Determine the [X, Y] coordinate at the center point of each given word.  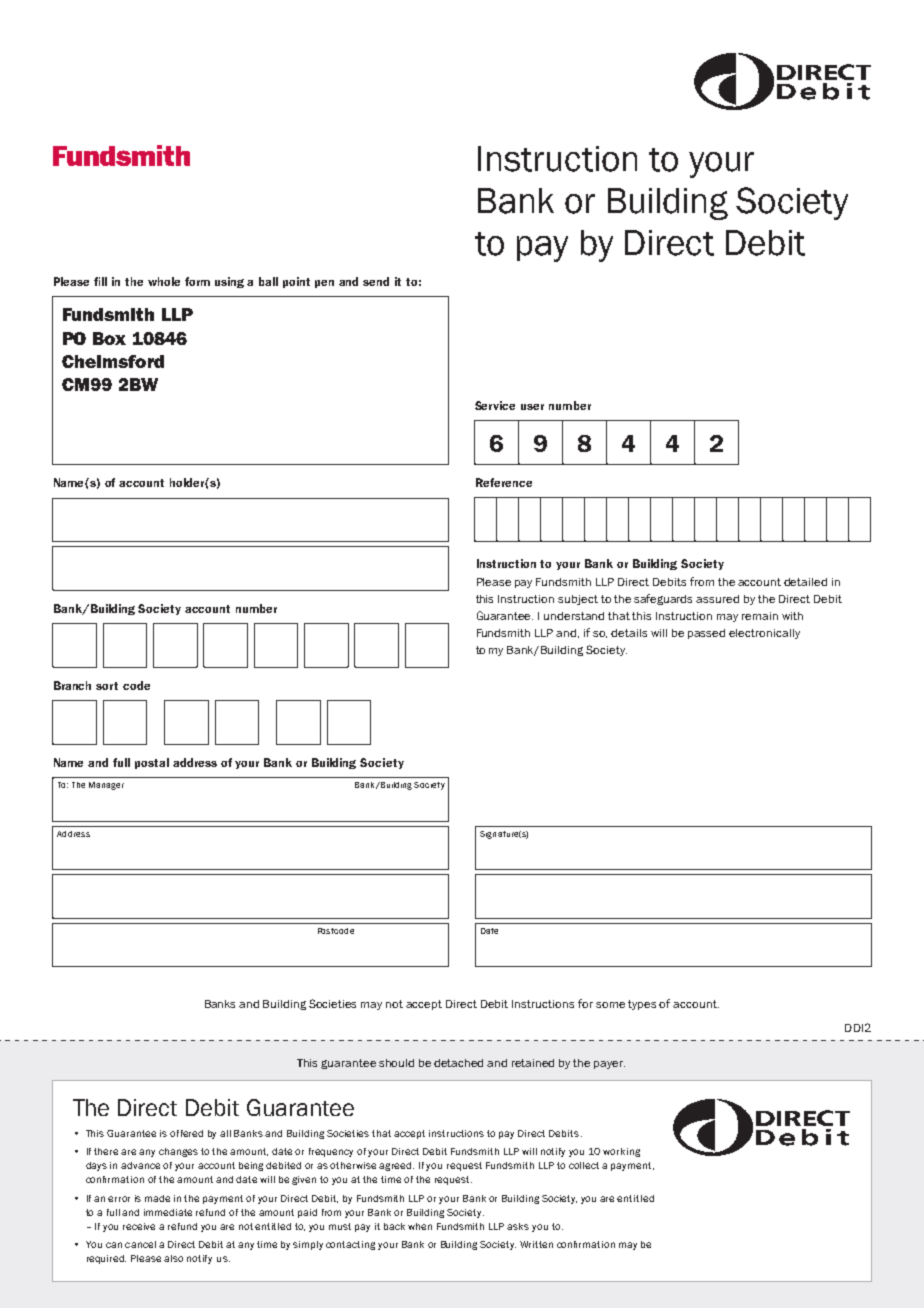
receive [139, 1226]
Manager [106, 786]
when [420, 1226]
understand [574, 616]
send [376, 281]
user [532, 407]
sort [107, 686]
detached [458, 1063]
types [642, 1005]
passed [706, 634]
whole [164, 281]
